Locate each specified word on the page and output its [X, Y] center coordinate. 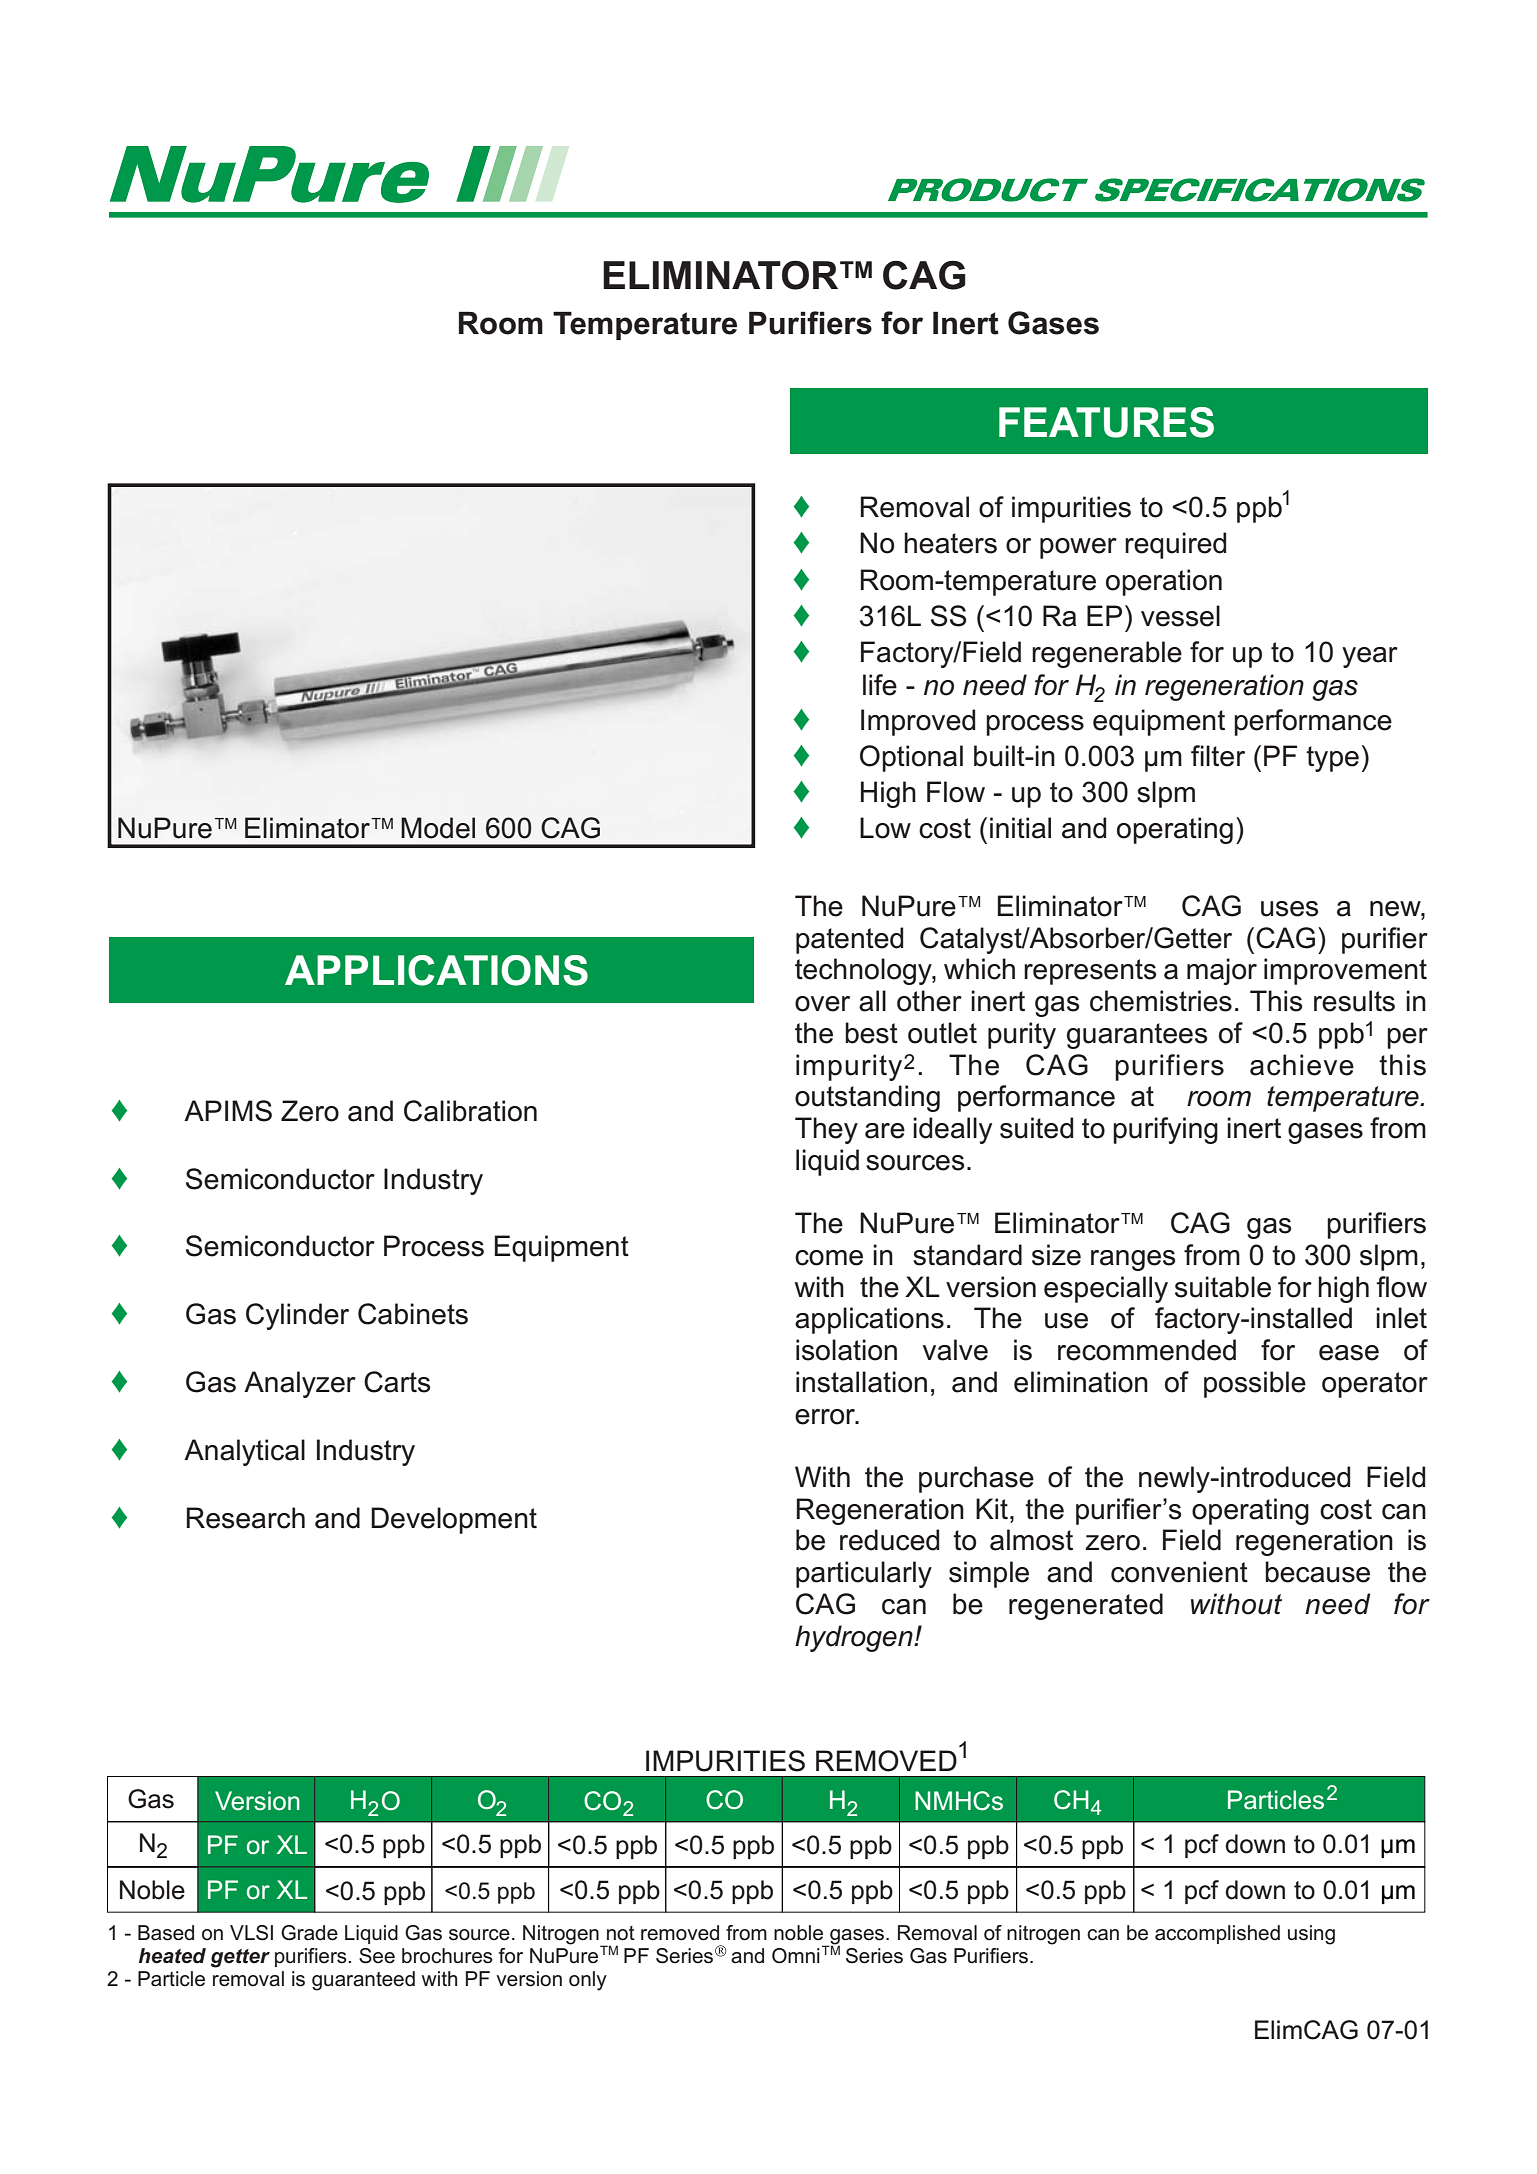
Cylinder [297, 1316]
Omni [796, 1956]
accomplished [1217, 1934]
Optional [911, 758]
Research [246, 1518]
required [1175, 545]
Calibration [470, 1111]
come [829, 1258]
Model [438, 828]
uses [1289, 909]
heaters [950, 543]
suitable [1223, 1287]
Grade [309, 1933]
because [1317, 1572]
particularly [864, 1574]
